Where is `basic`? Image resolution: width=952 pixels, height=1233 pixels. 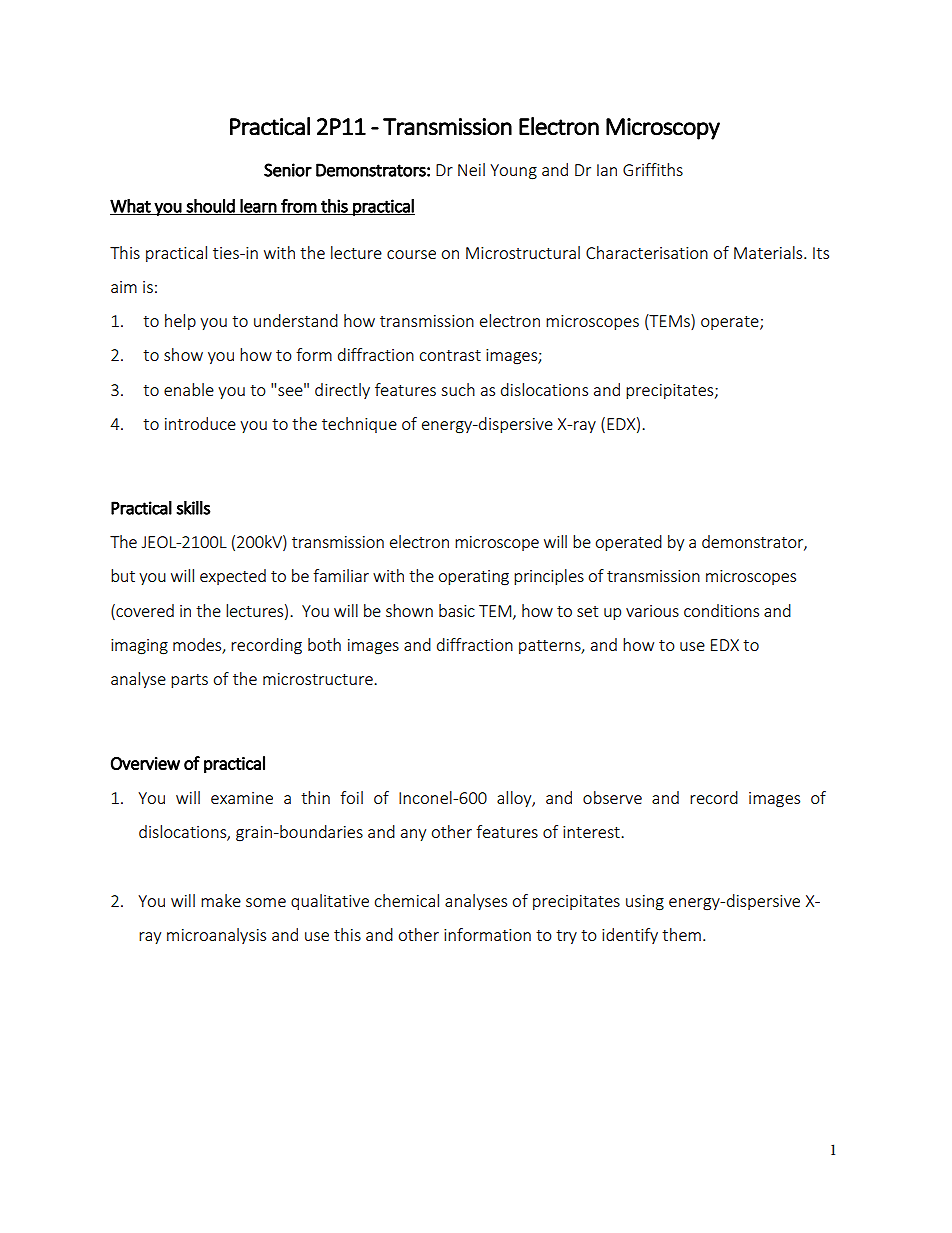 basic is located at coordinates (457, 610).
